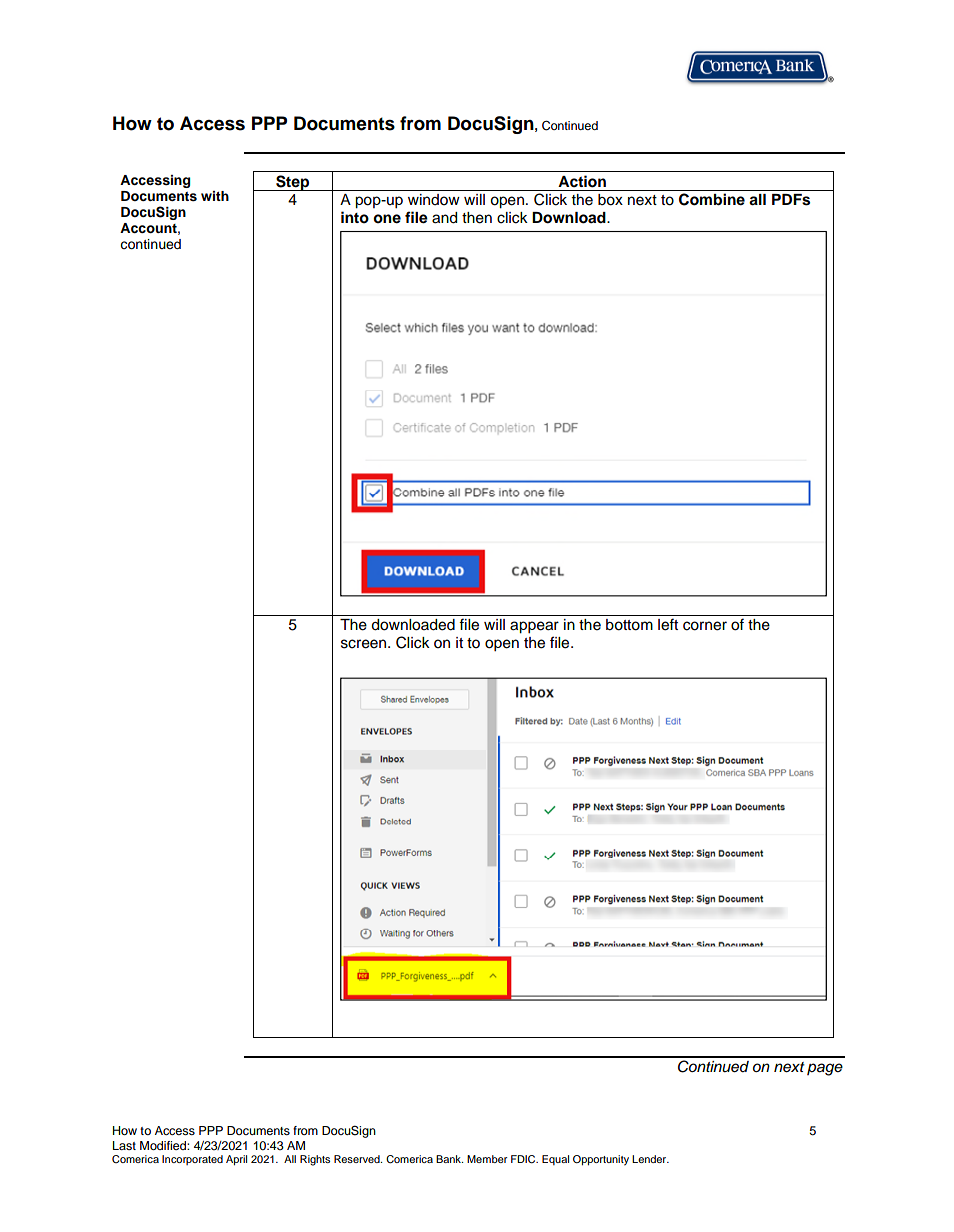  What do you see at coordinates (629, 625) in the screenshot?
I see `bottom` at bounding box center [629, 625].
